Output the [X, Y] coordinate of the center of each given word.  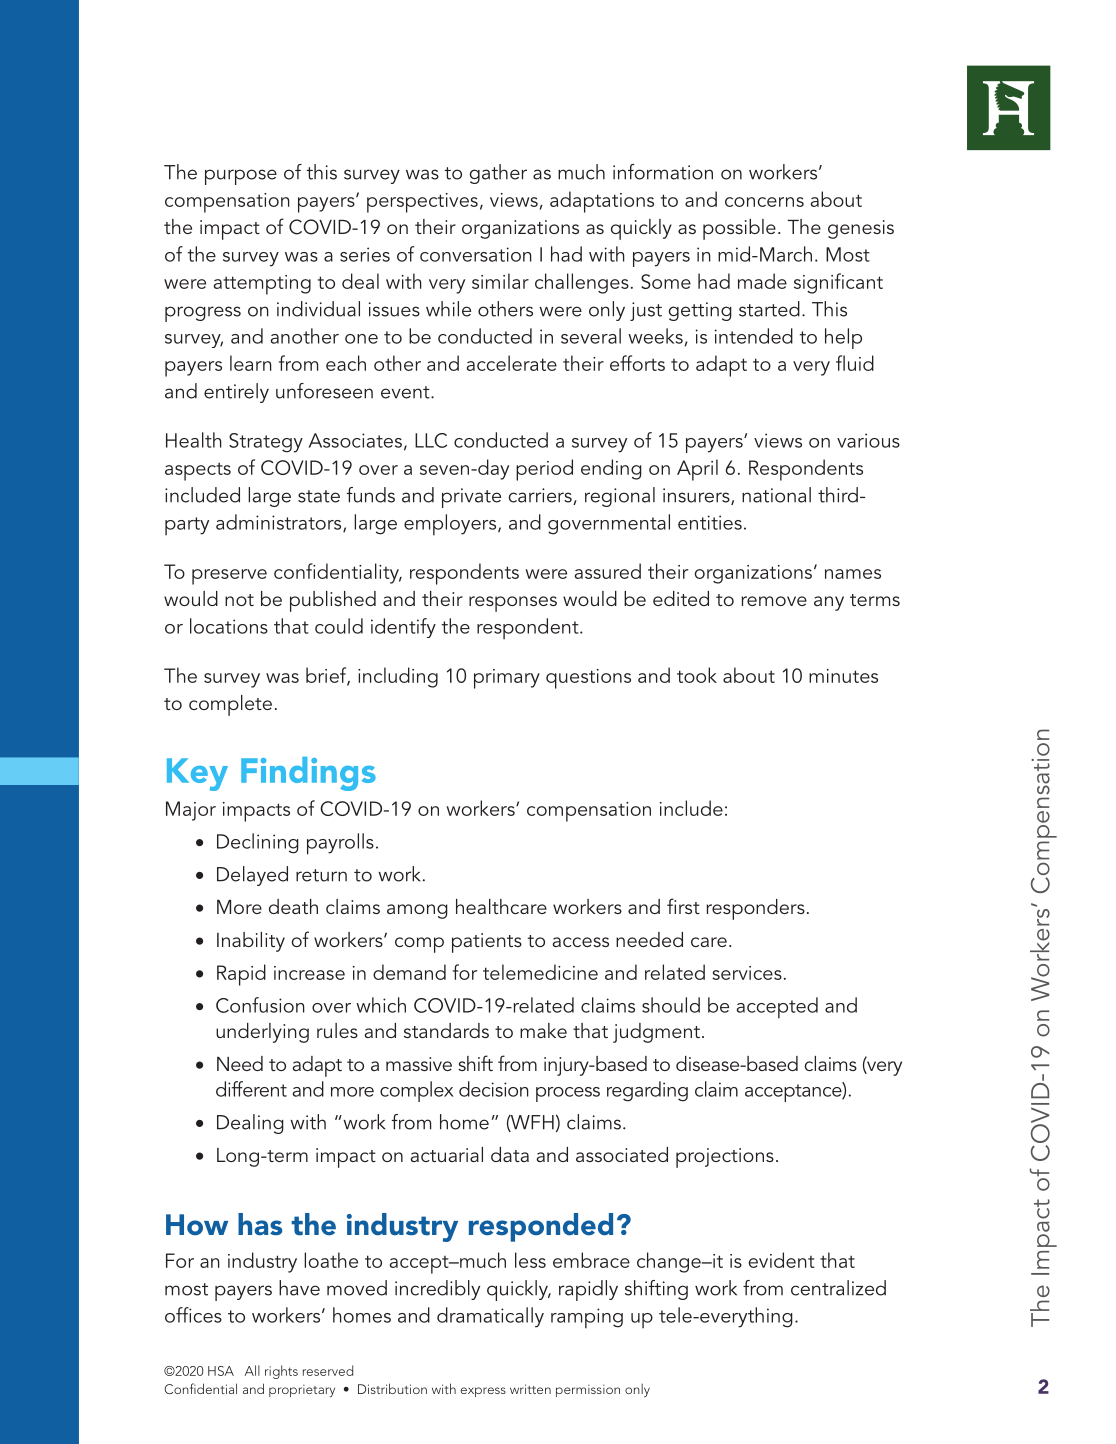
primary [507, 679]
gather [498, 174]
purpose [241, 177]
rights [281, 1372]
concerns [764, 202]
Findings [308, 774]
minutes [843, 676]
